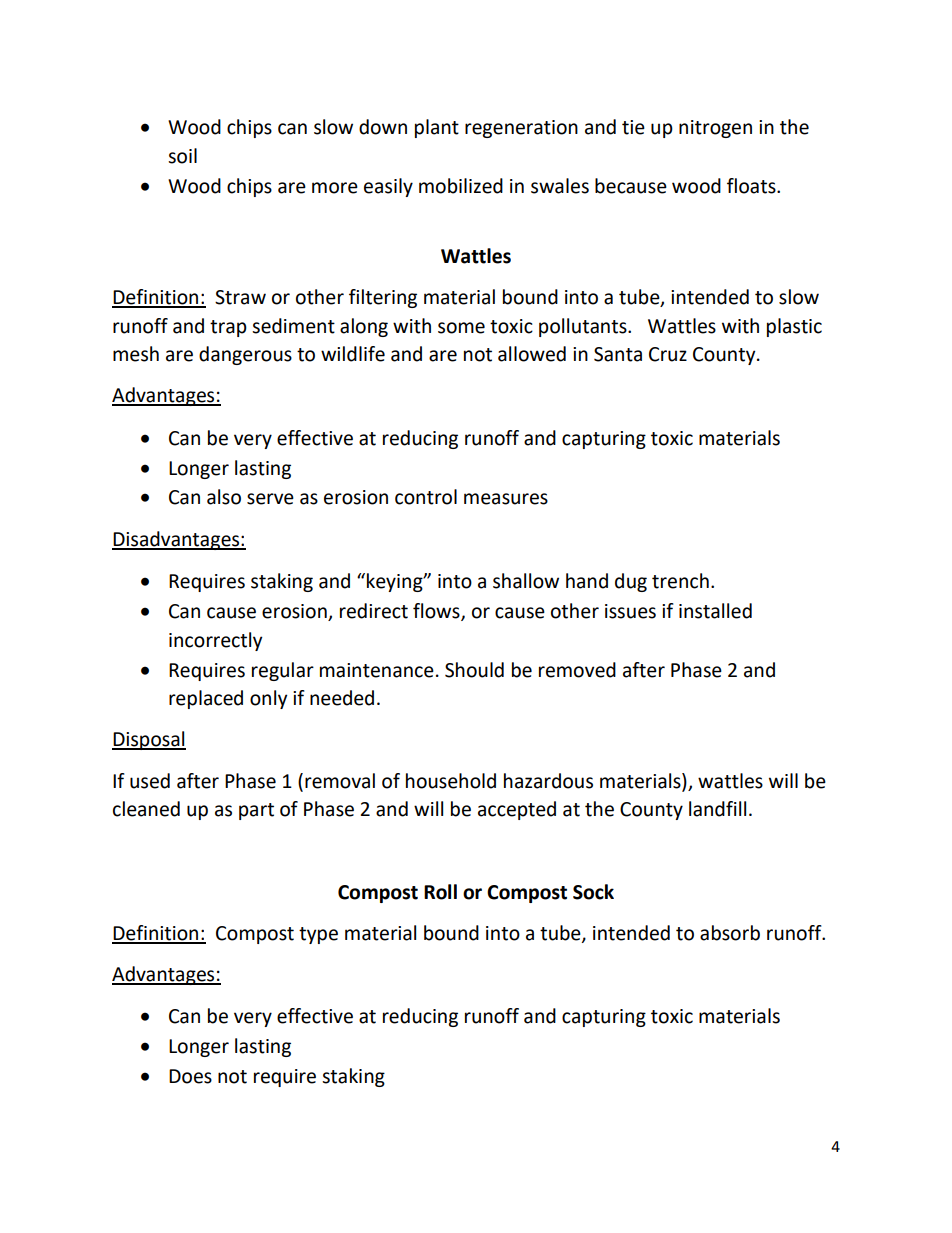 The image size is (952, 1233). Describe the element at coordinates (715, 129) in the screenshot. I see `nitrogen` at that location.
